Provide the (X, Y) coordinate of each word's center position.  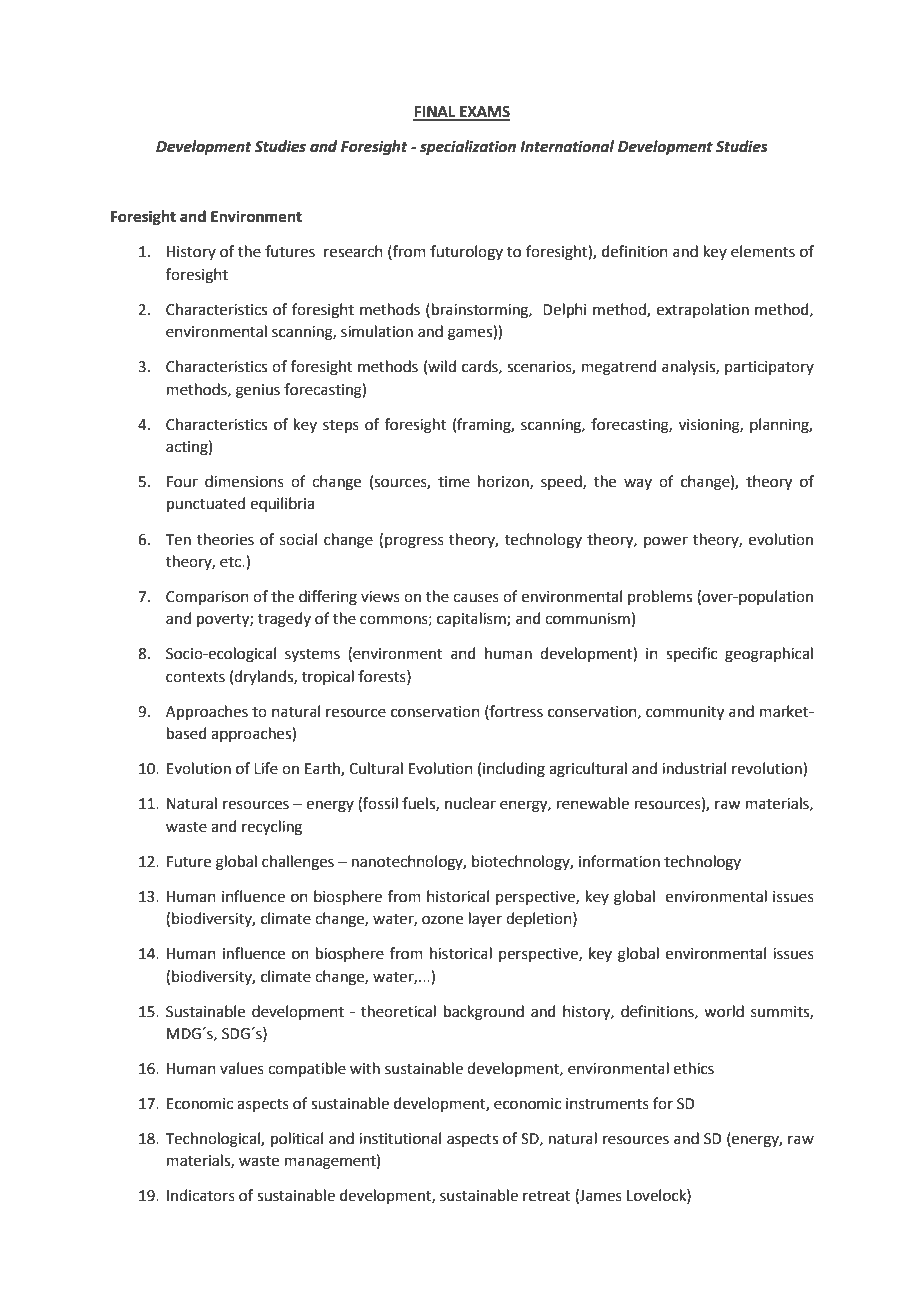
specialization (468, 148)
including (514, 770)
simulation (377, 331)
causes (476, 598)
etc (231, 562)
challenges (298, 863)
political (297, 1139)
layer (485, 920)
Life (266, 768)
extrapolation (703, 310)
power (666, 542)
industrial (694, 768)
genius (258, 391)
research (353, 251)
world (724, 1011)
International (567, 146)
